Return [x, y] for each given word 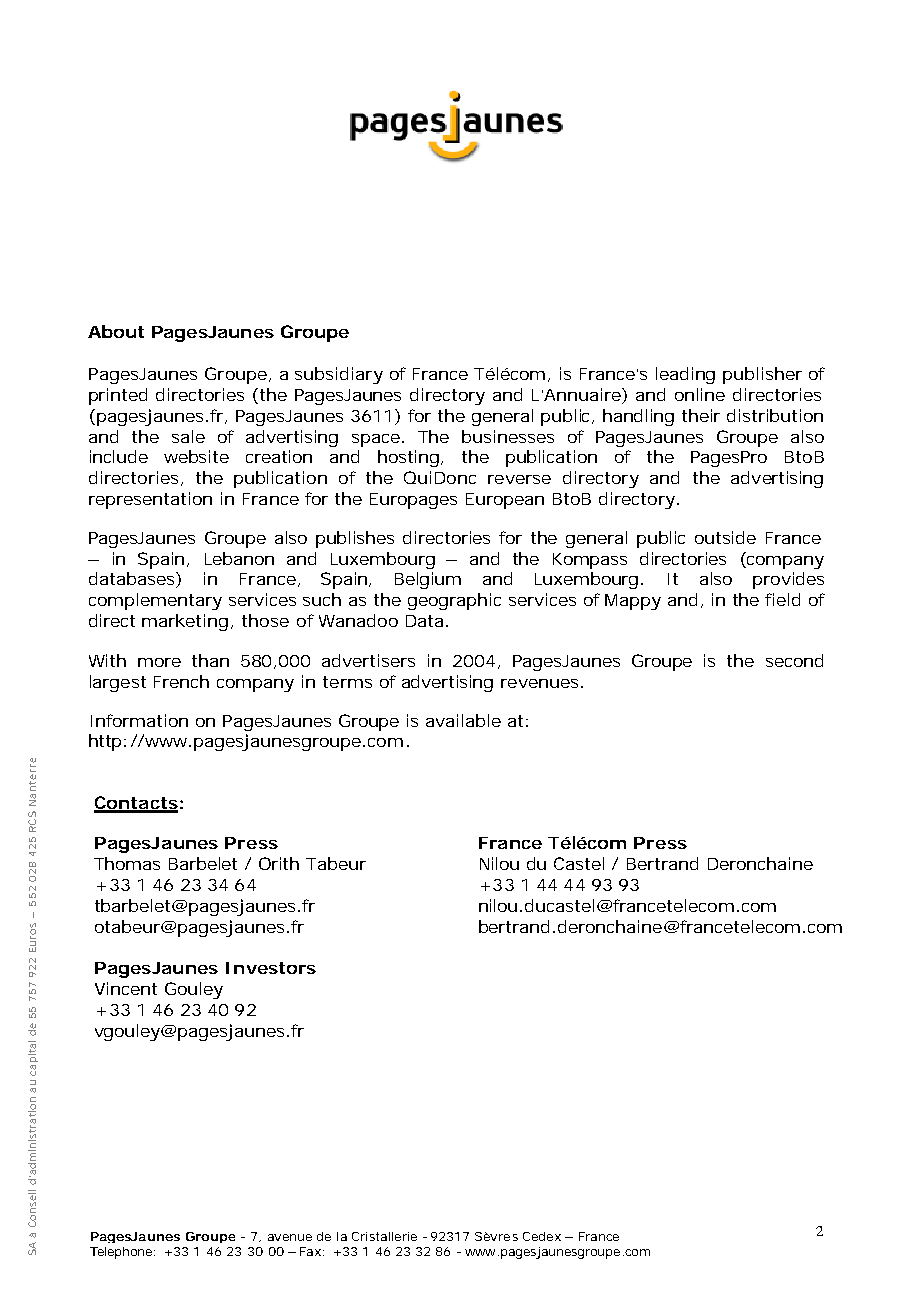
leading [685, 375]
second [794, 660]
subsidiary [339, 375]
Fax [312, 1251]
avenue [290, 1237]
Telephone [122, 1253]
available [463, 720]
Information [139, 720]
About [116, 331]
